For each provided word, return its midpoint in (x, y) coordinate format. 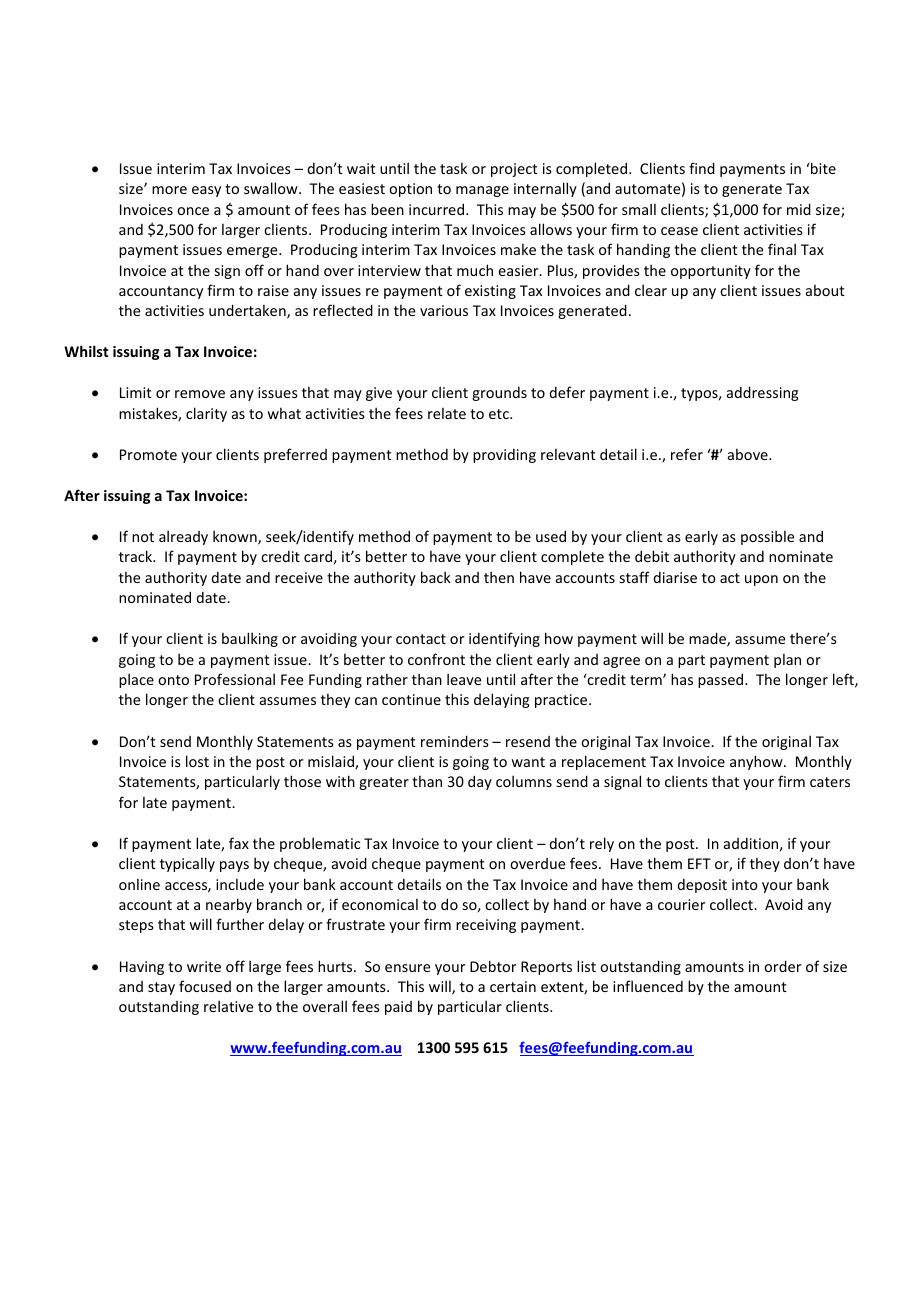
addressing (762, 393)
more (169, 190)
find (702, 168)
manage (482, 191)
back (436, 577)
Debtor (493, 966)
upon (761, 580)
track (137, 556)
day (480, 782)
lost (197, 761)
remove (200, 394)
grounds (499, 394)
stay (161, 988)
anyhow (757, 762)
